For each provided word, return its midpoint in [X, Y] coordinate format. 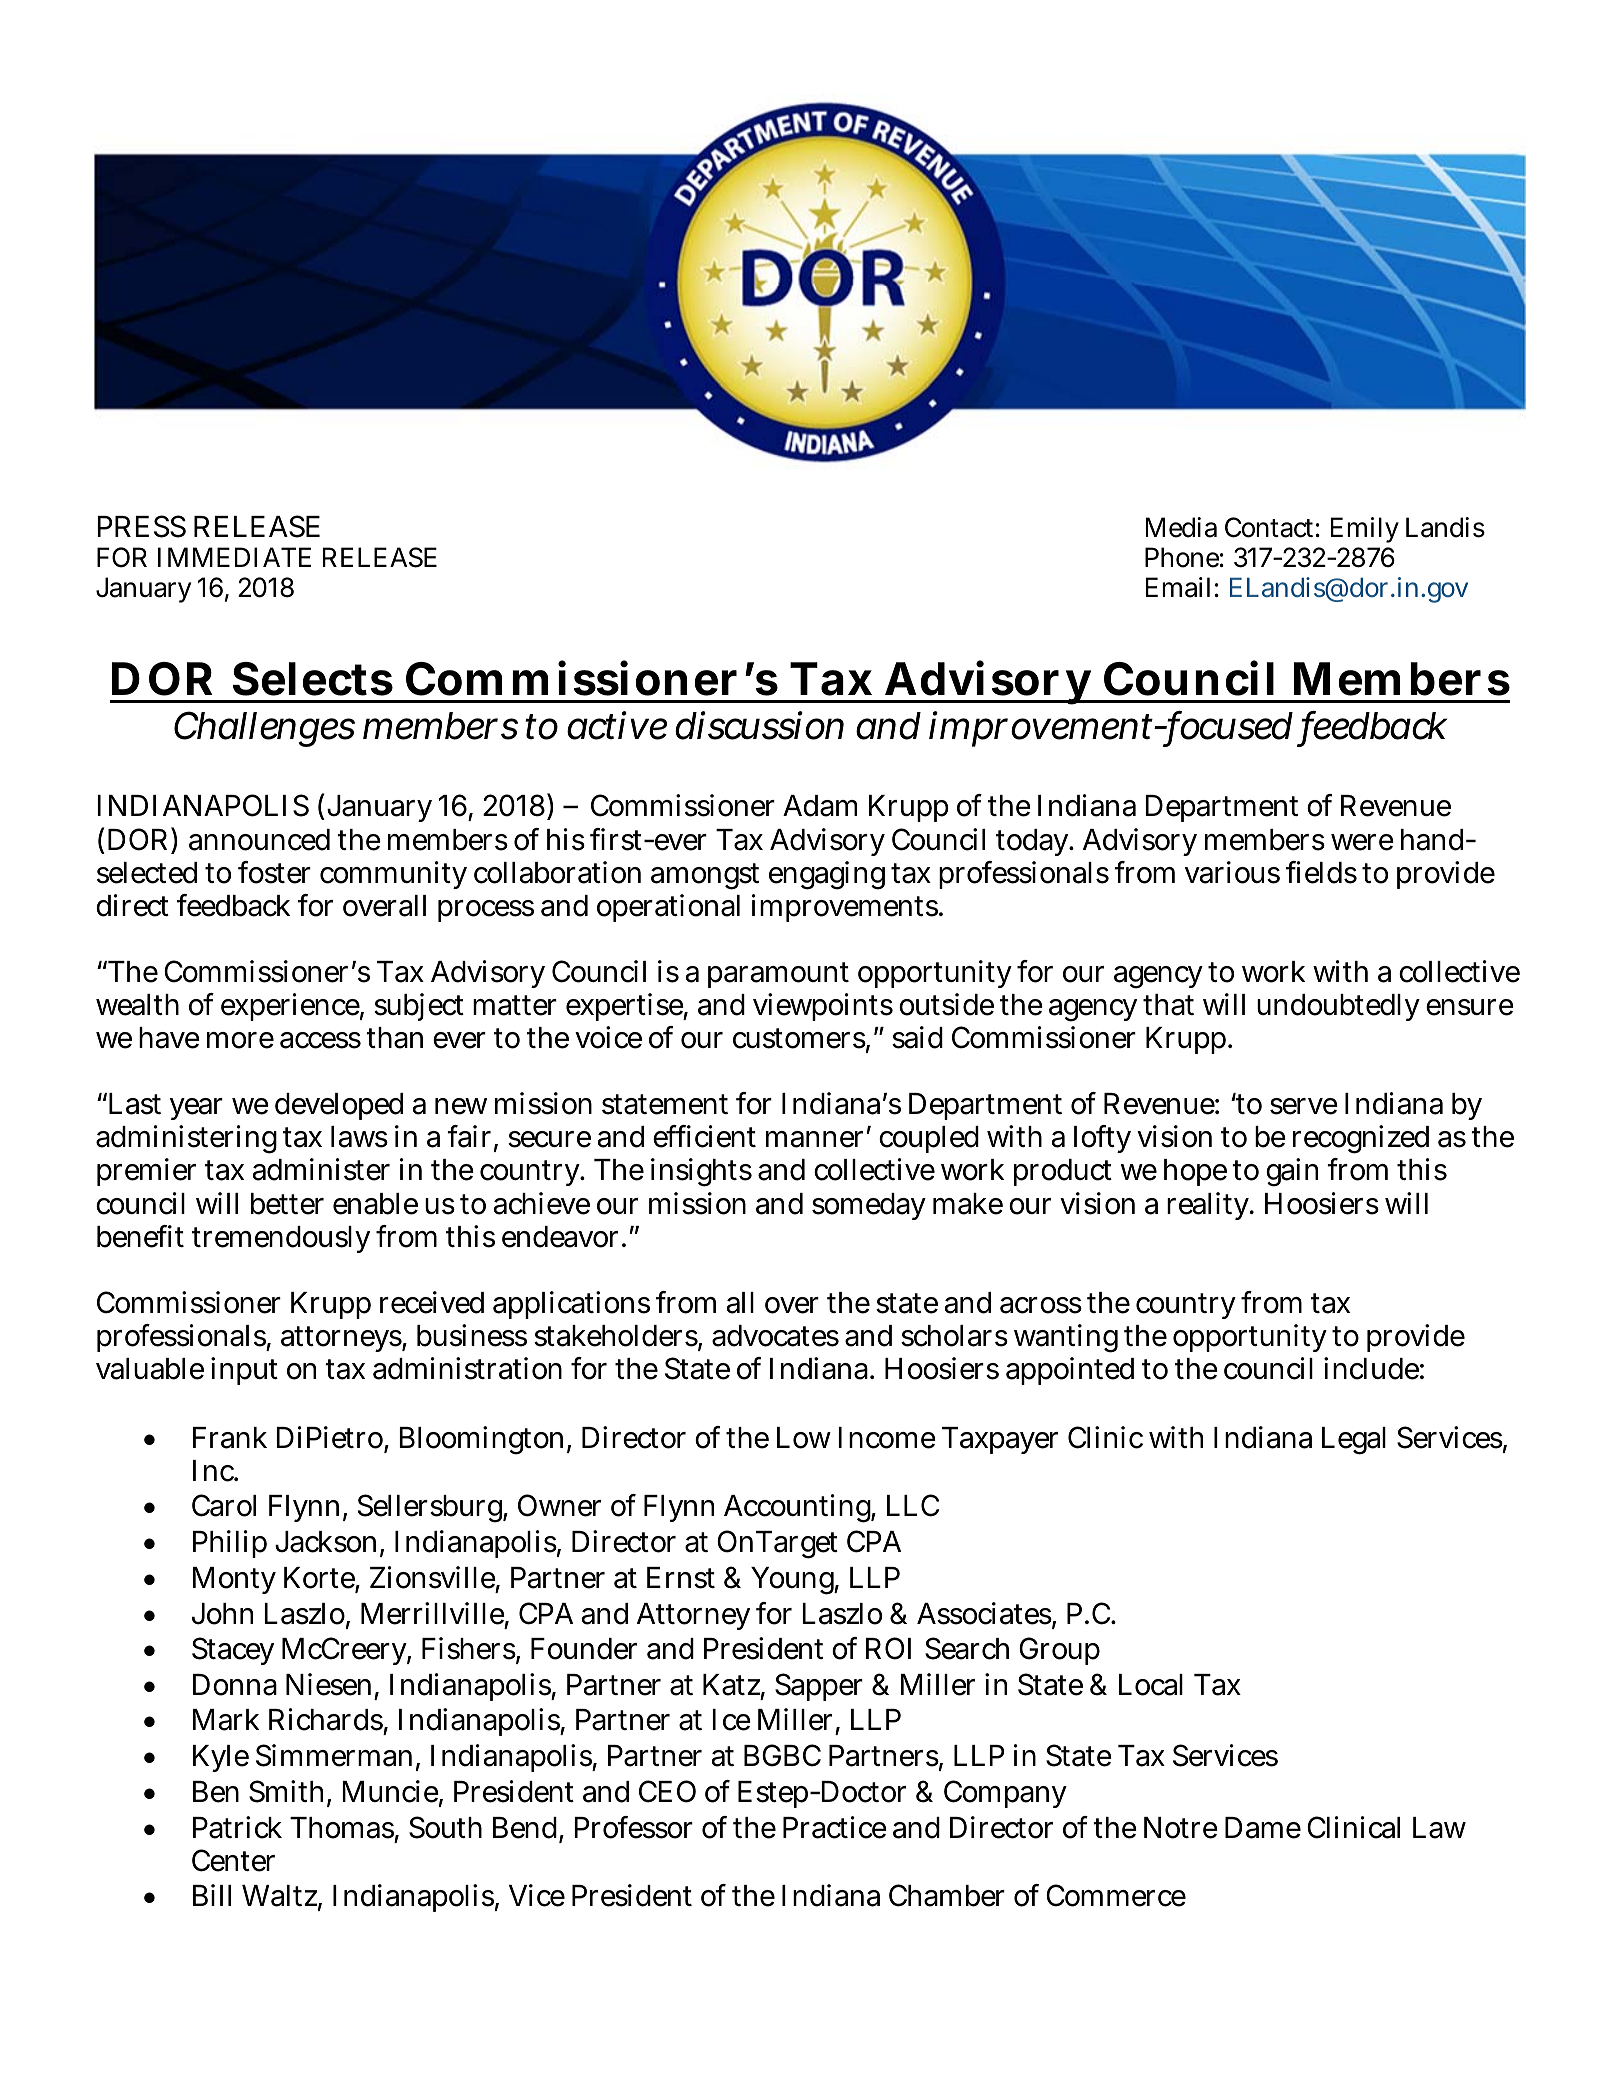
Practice [835, 1827]
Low [804, 1438]
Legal [1354, 1441]
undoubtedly [1338, 1007]
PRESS [141, 526]
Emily [1365, 530]
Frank [230, 1438]
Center [233, 1860]
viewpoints [823, 1007]
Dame [1263, 1828]
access [320, 1040]
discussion [759, 725]
